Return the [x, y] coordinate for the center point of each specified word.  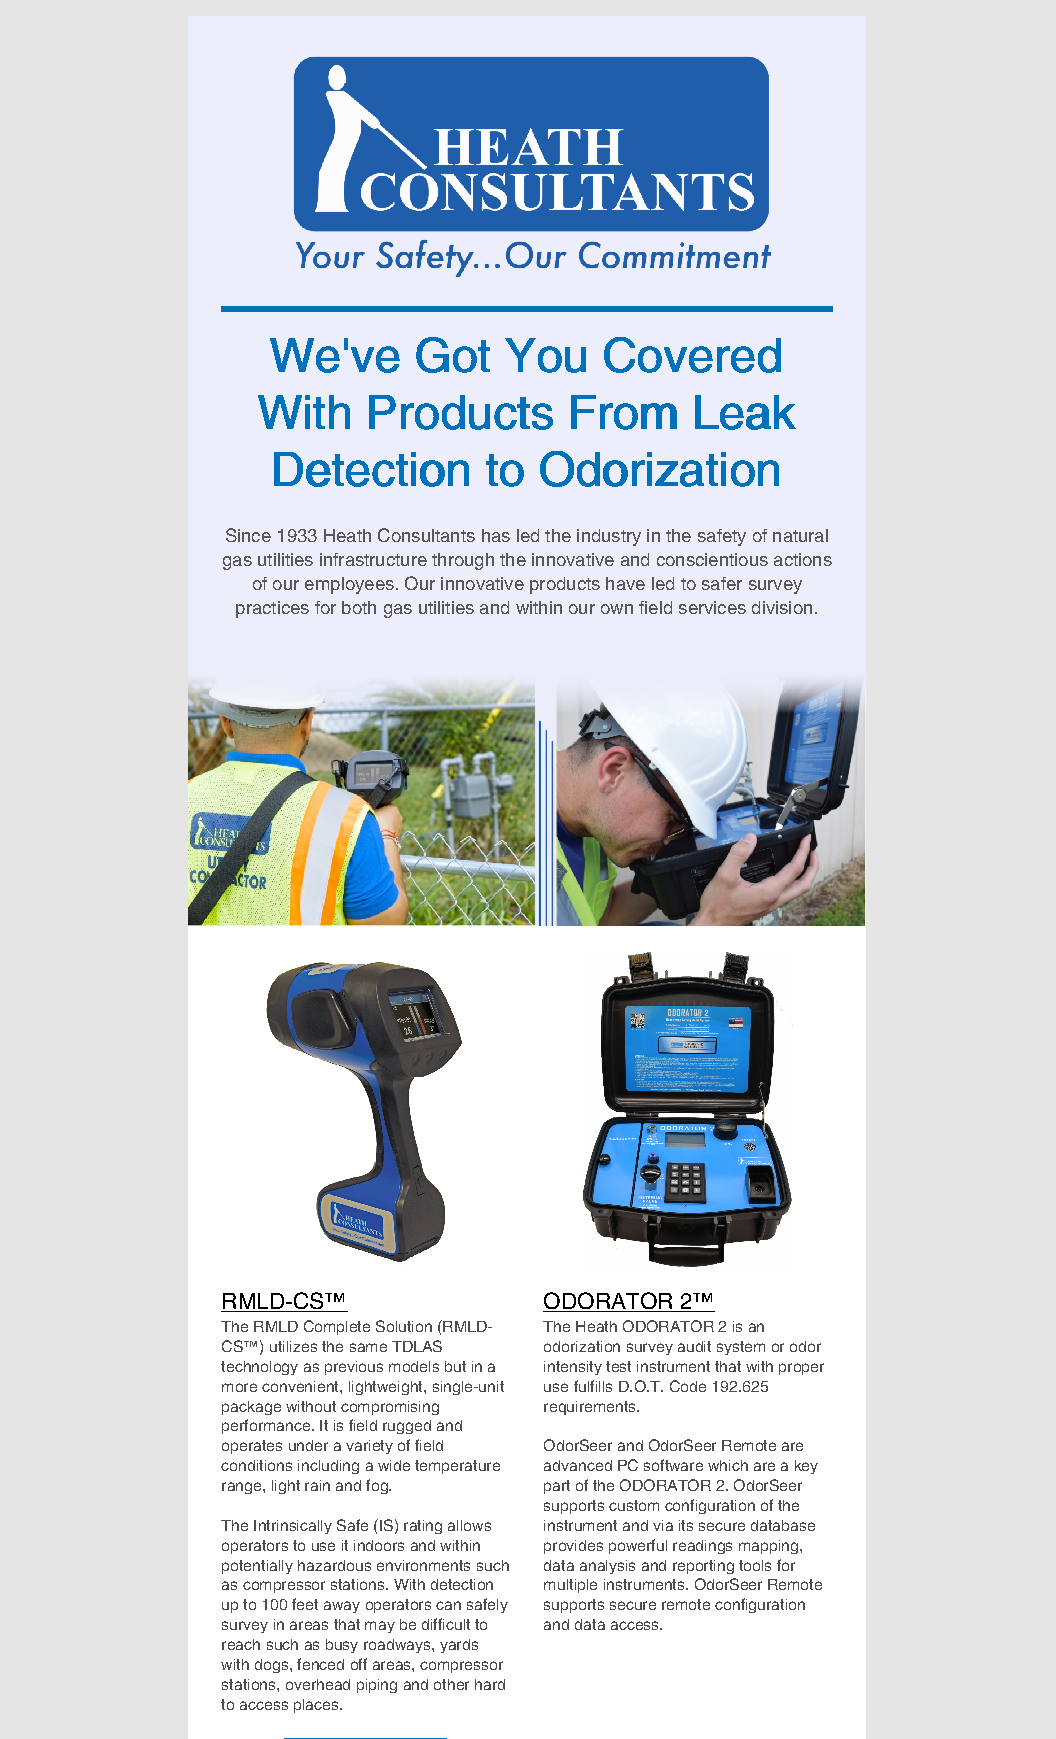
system [741, 1348]
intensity [573, 1368]
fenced [320, 1664]
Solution [404, 1326]
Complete [337, 1327]
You [545, 355]
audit [694, 1346]
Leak [745, 412]
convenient [301, 1386]
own [617, 609]
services [712, 607]
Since [248, 535]
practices [272, 609]
